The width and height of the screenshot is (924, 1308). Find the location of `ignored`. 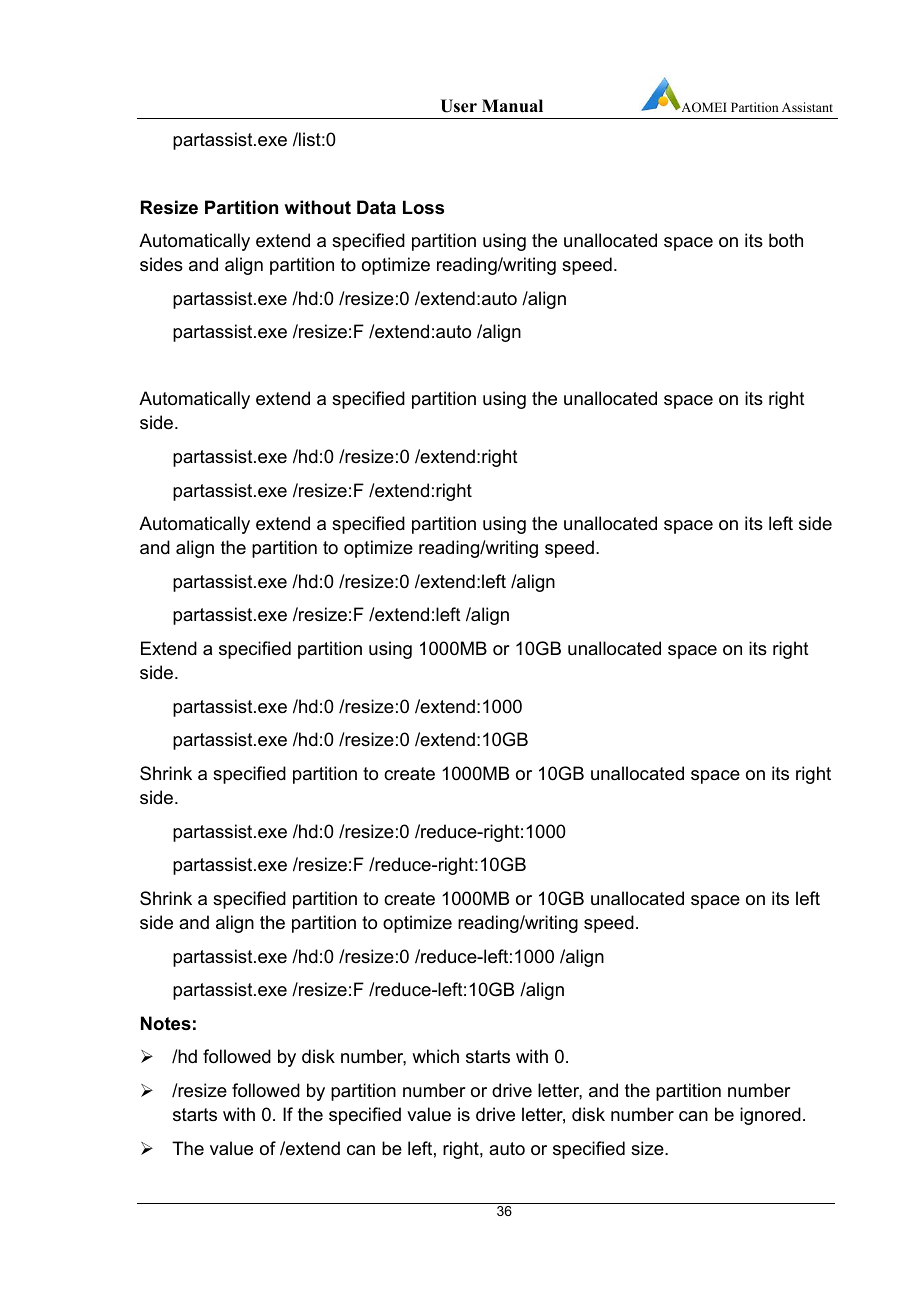

ignored is located at coordinates (770, 1116).
